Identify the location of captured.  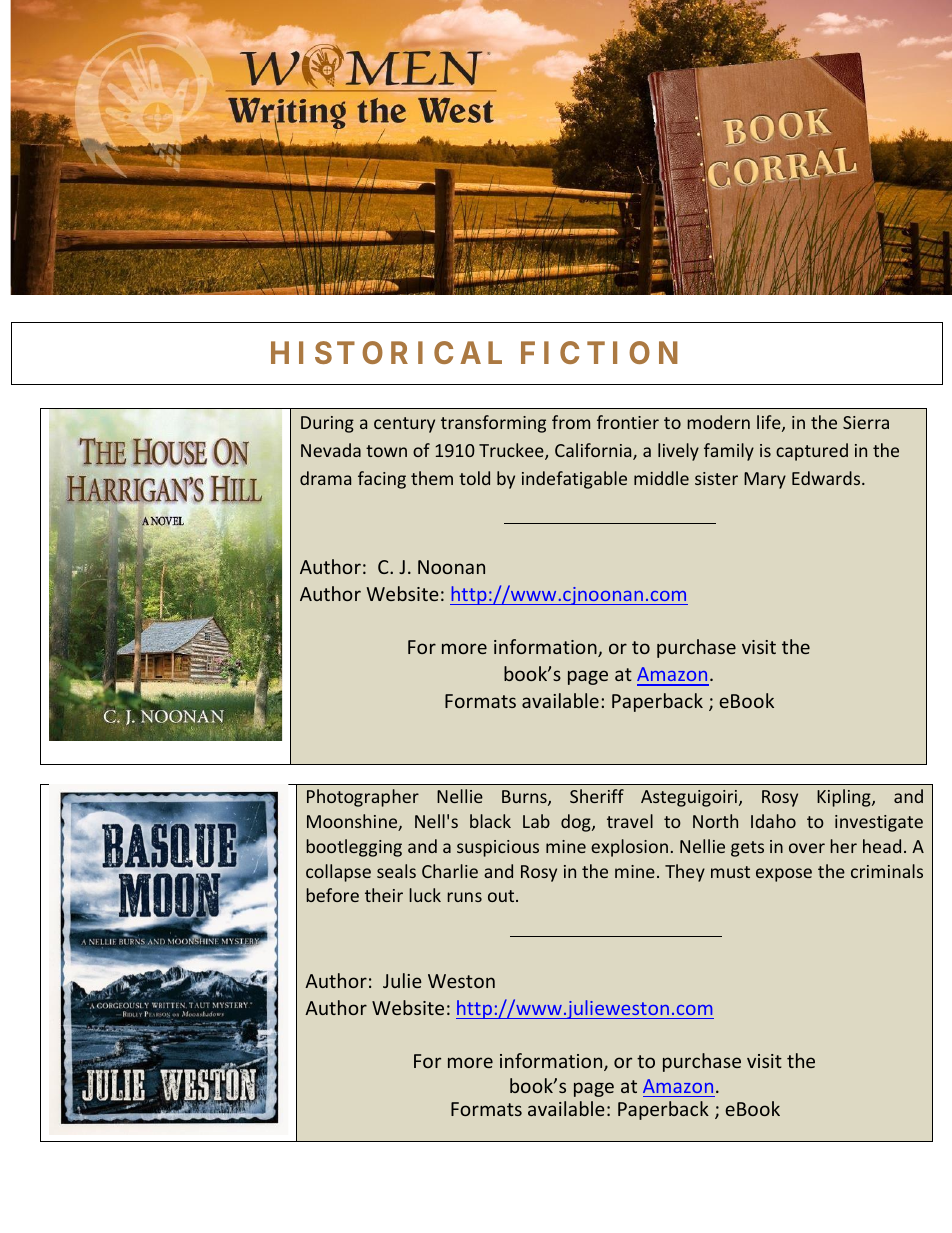
(812, 452).
